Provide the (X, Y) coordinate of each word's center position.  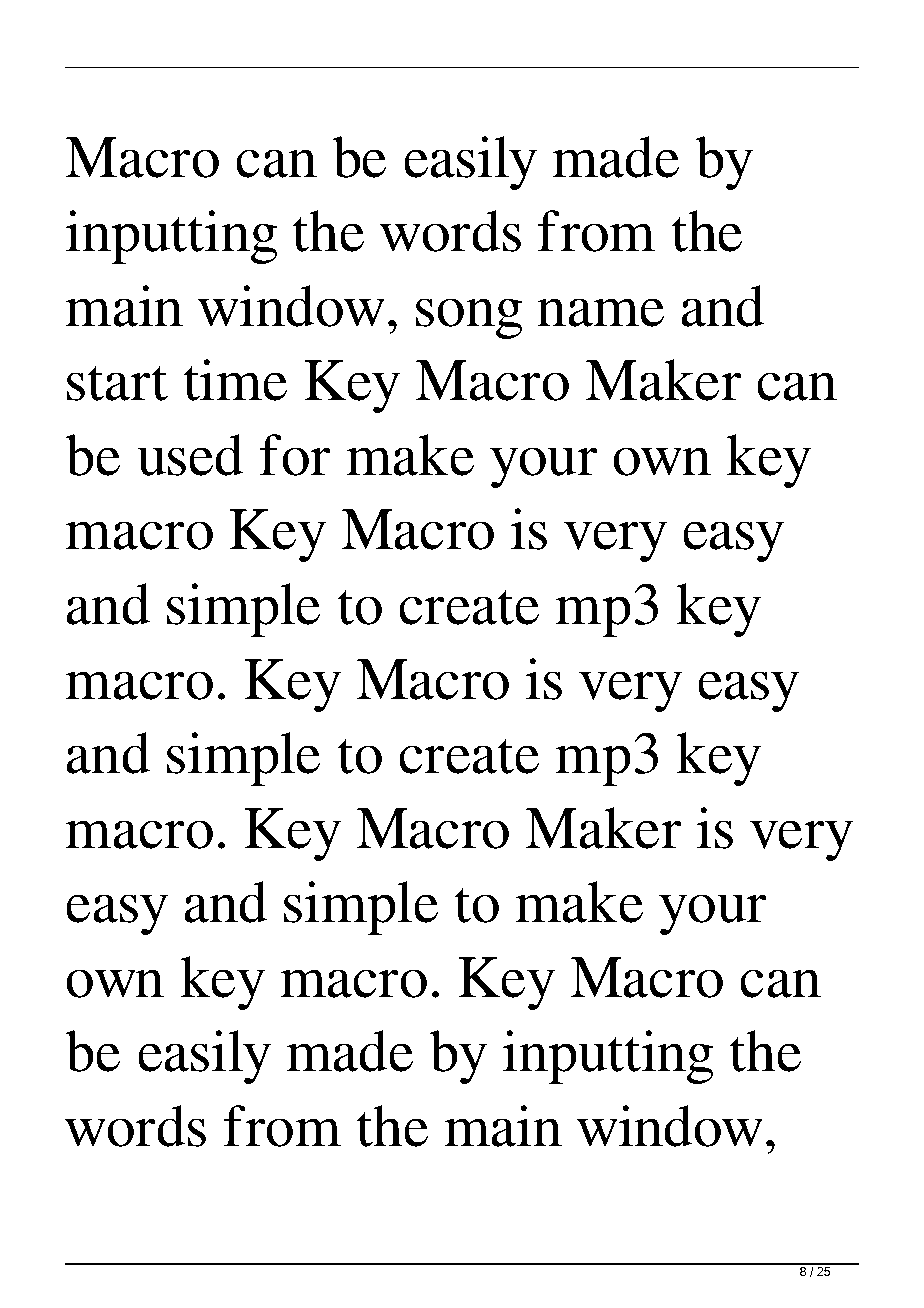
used (190, 455)
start (117, 383)
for (295, 455)
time (235, 380)
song (469, 318)
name (600, 312)
